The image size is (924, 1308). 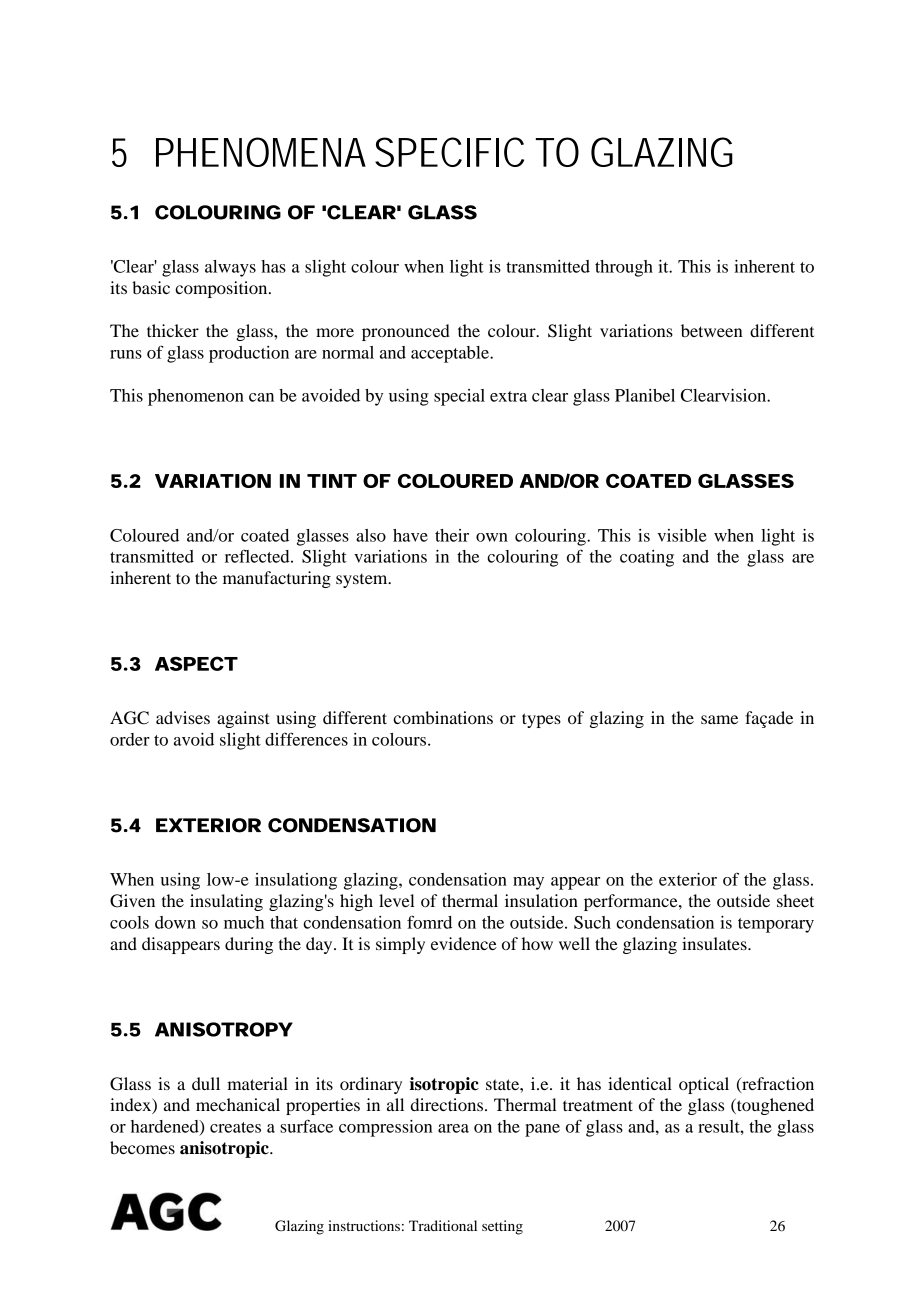 I want to click on manufacturing, so click(x=277, y=579).
